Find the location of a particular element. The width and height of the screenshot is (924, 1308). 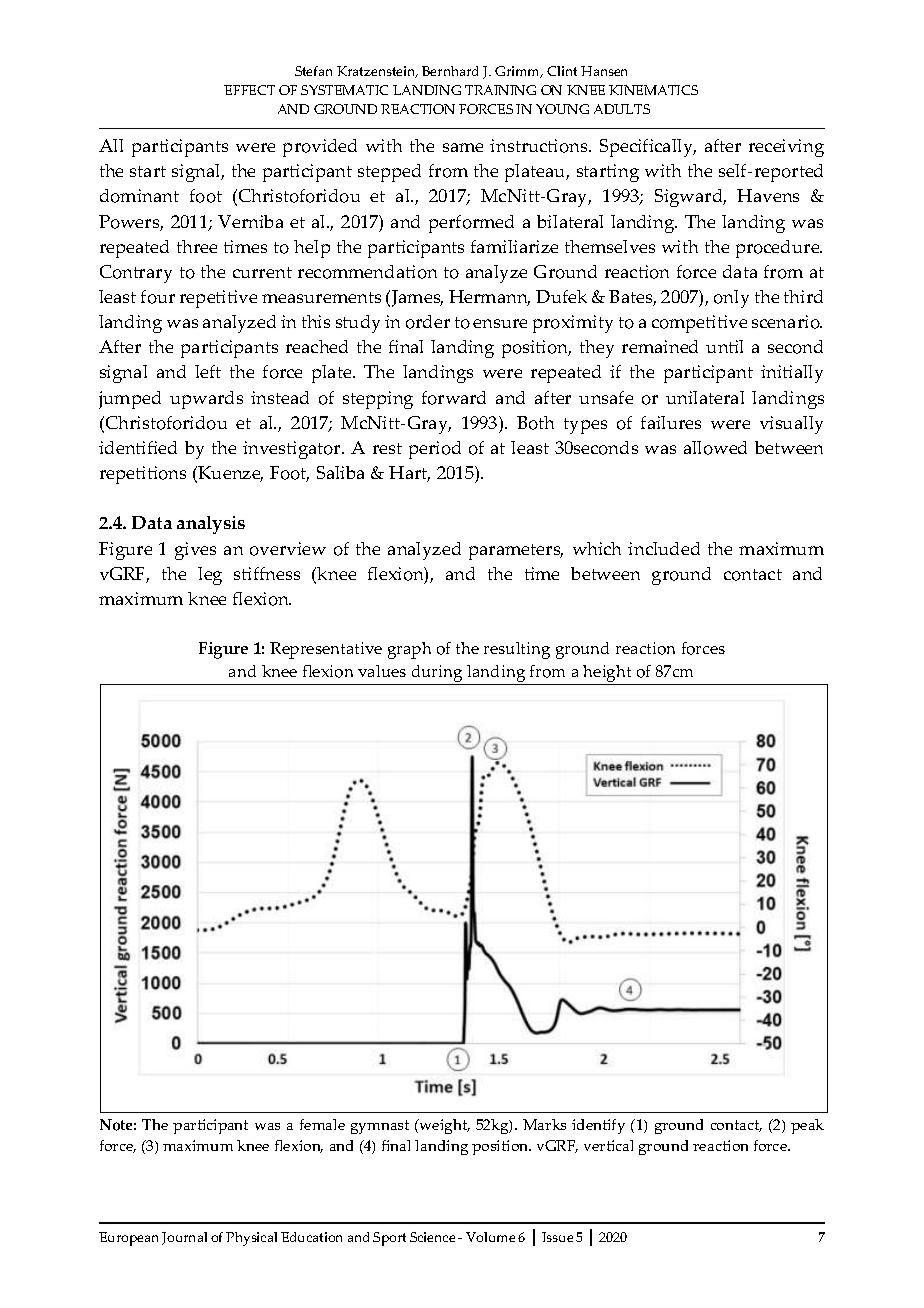

analysis is located at coordinates (211, 525).
